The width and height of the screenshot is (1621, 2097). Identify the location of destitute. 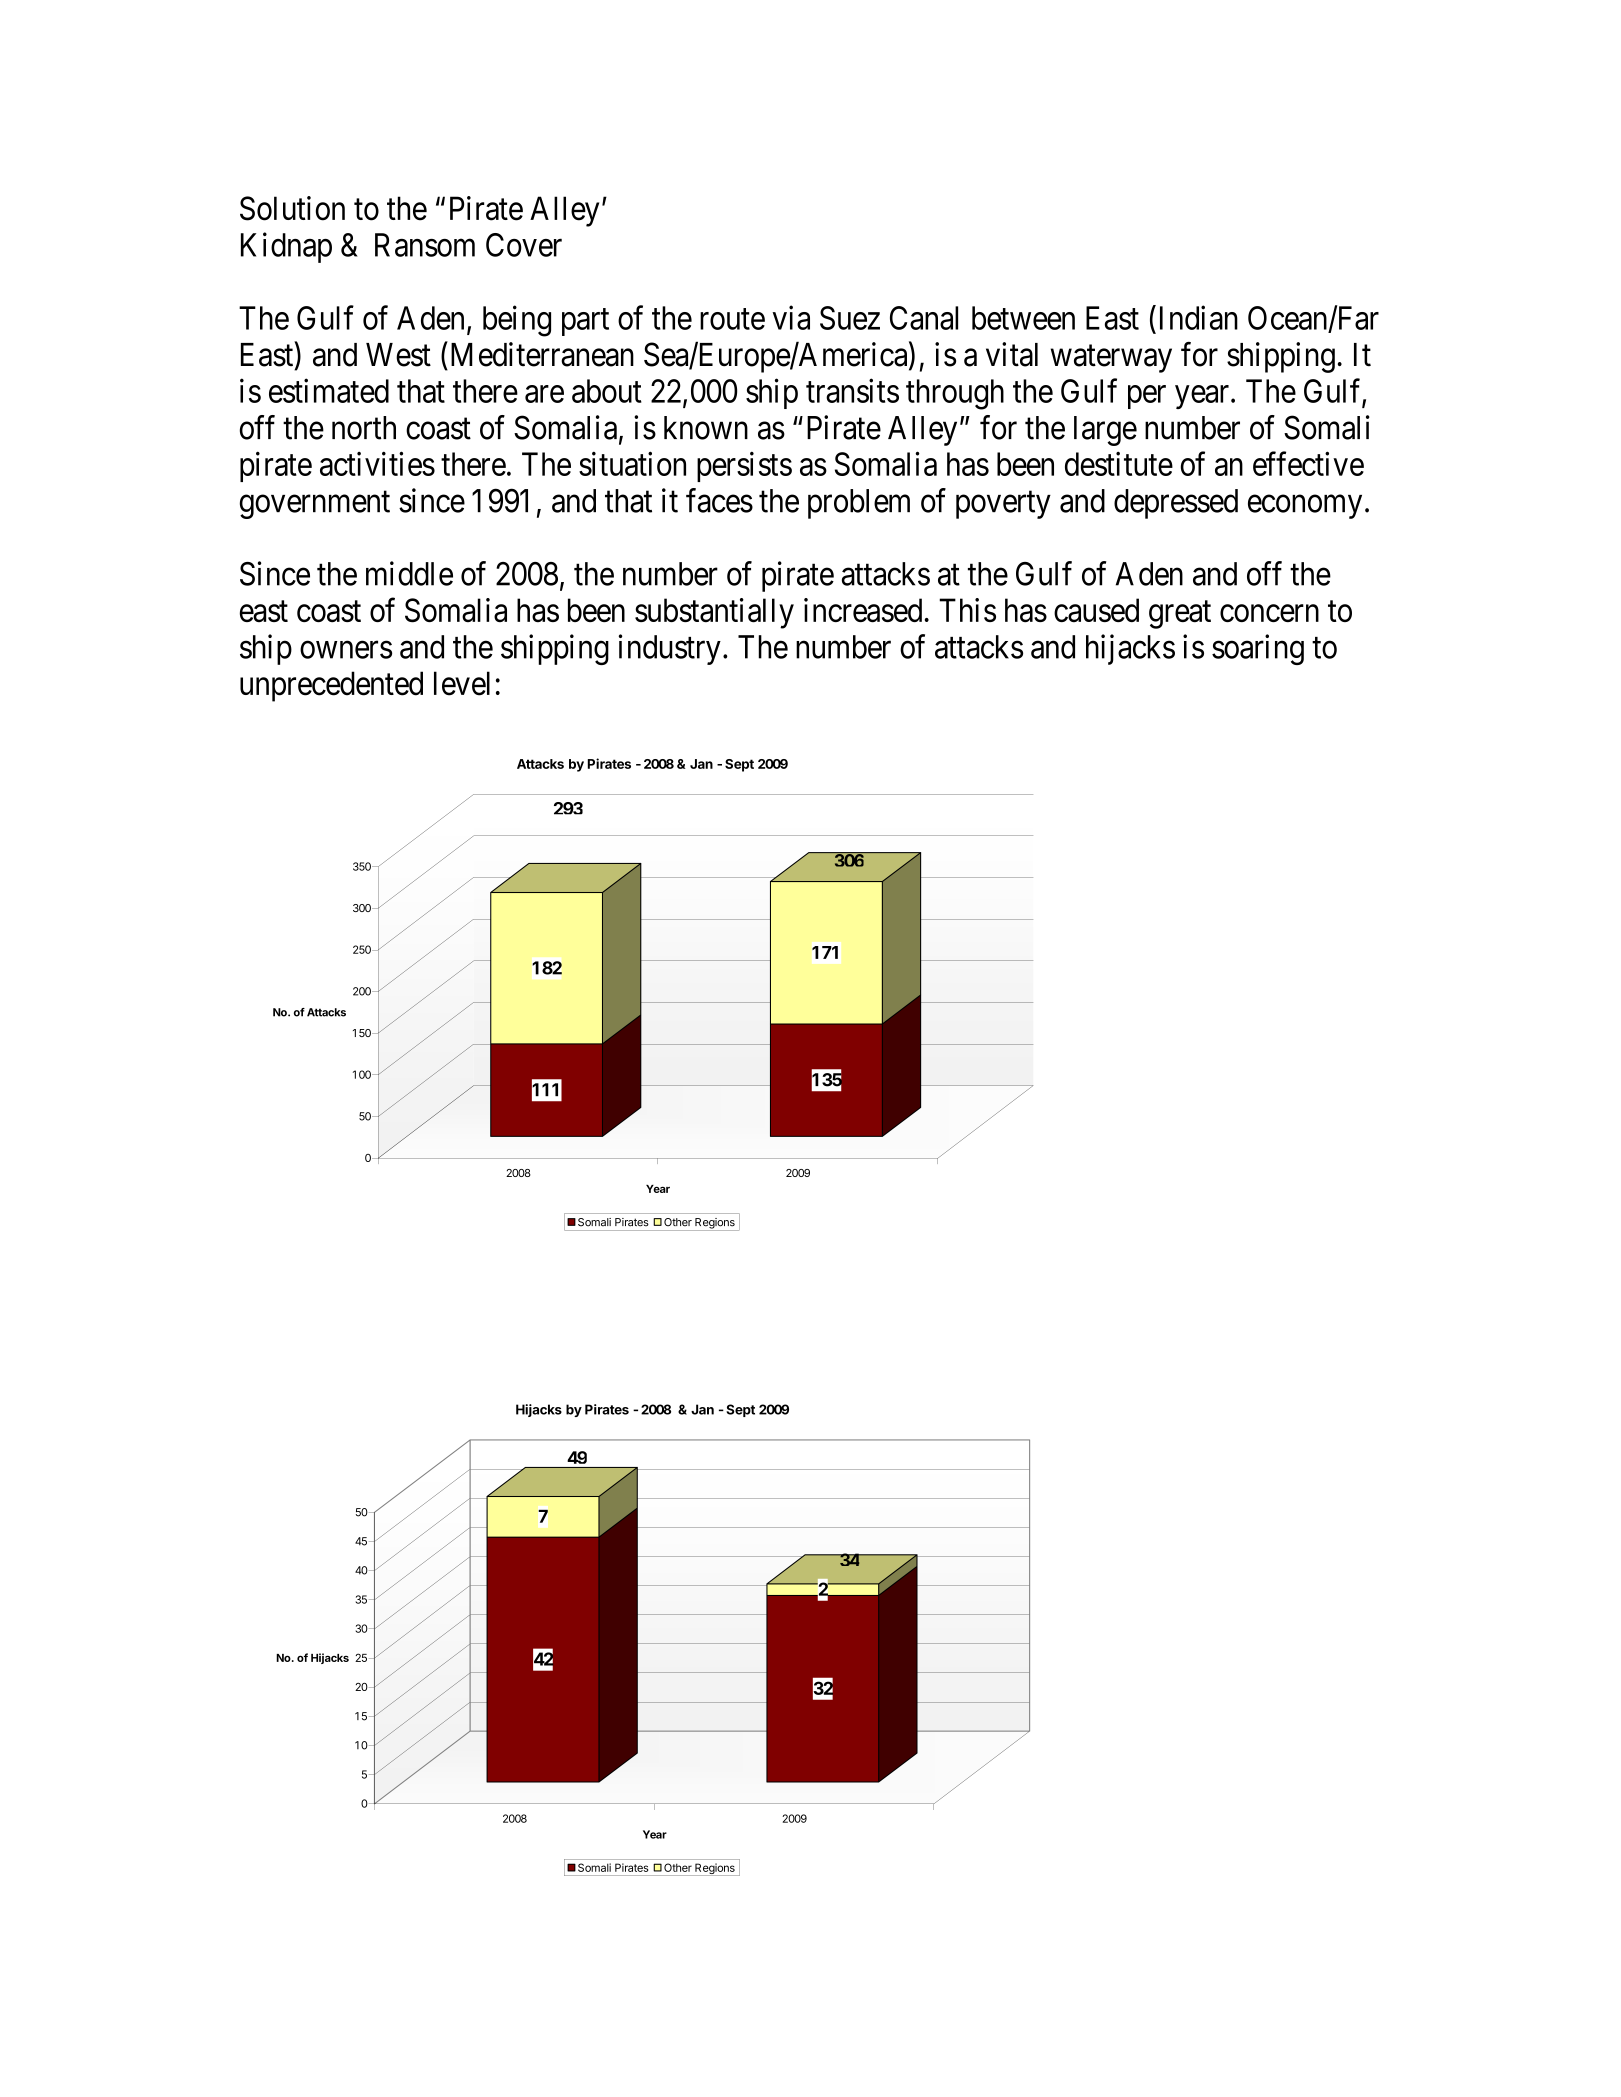
(1119, 464).
